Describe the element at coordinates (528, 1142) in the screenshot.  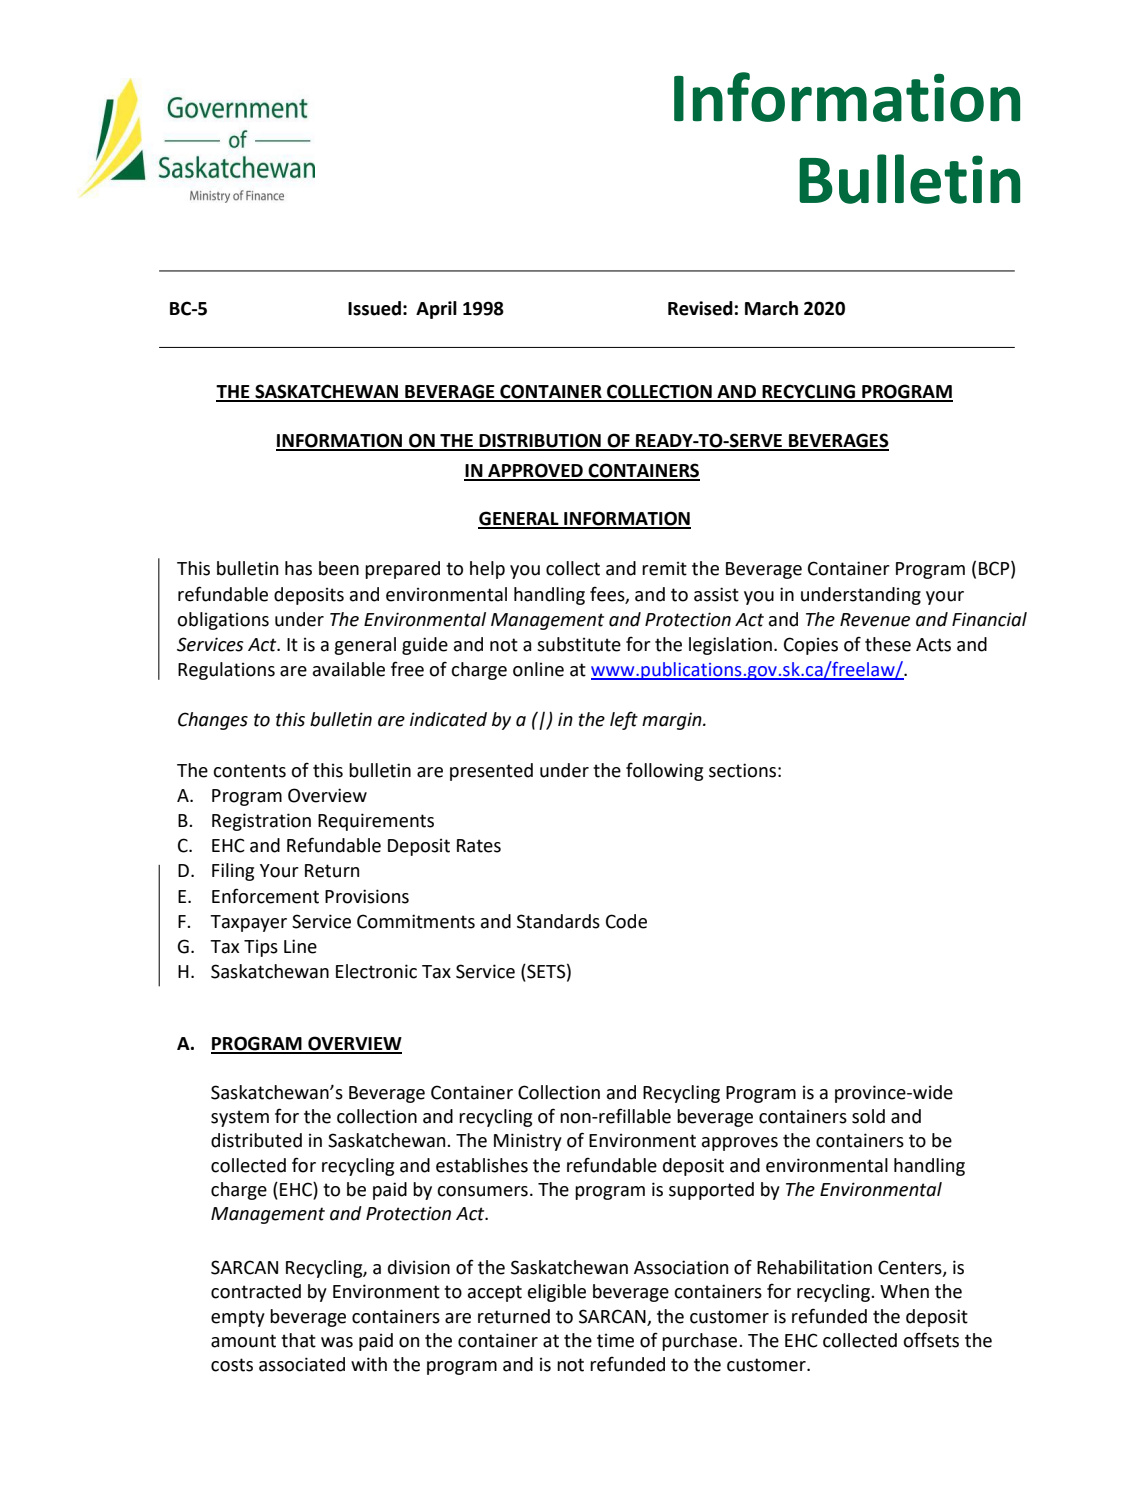
I see `Ministry` at that location.
